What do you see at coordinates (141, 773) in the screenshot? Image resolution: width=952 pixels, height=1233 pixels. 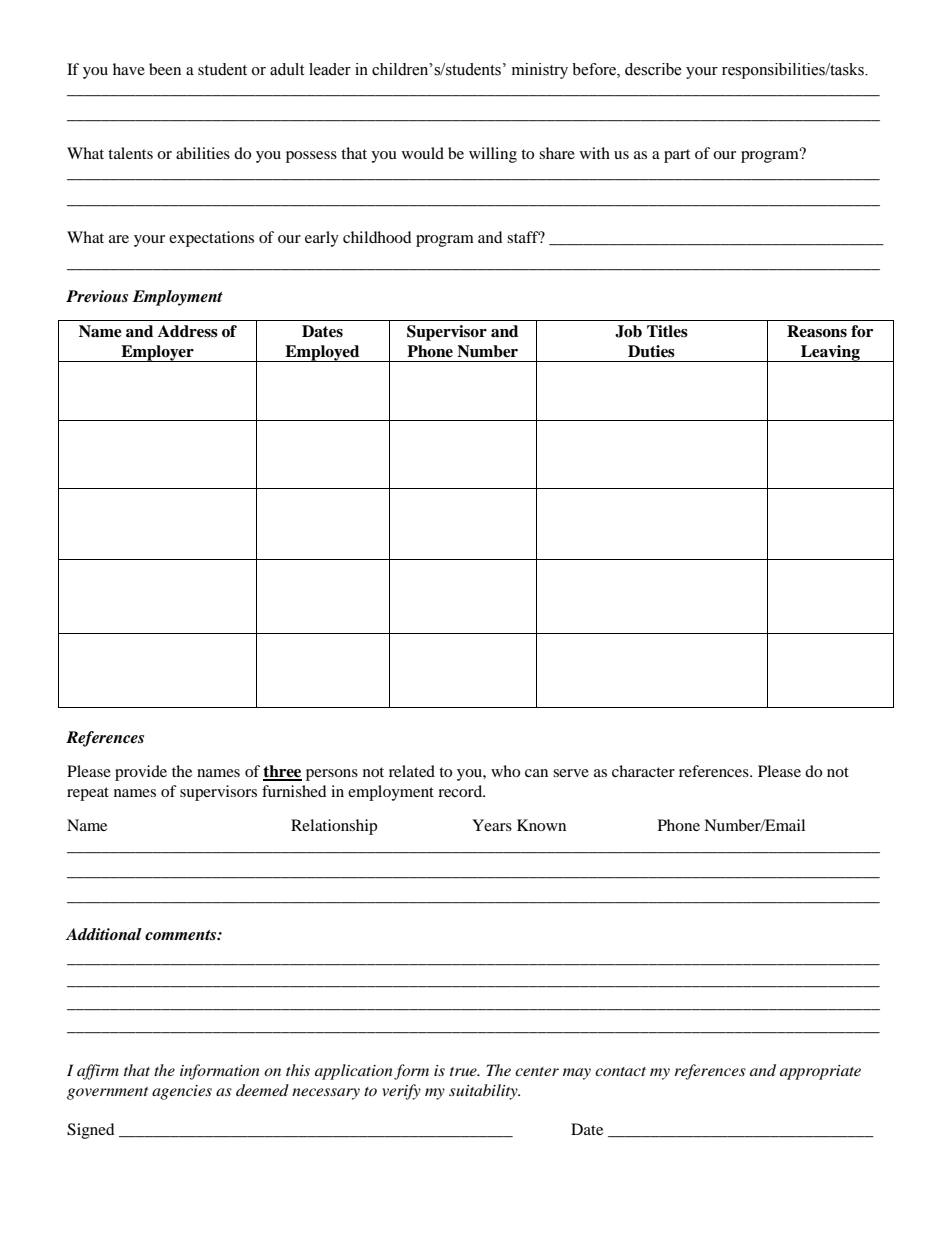 I see `provide` at bounding box center [141, 773].
